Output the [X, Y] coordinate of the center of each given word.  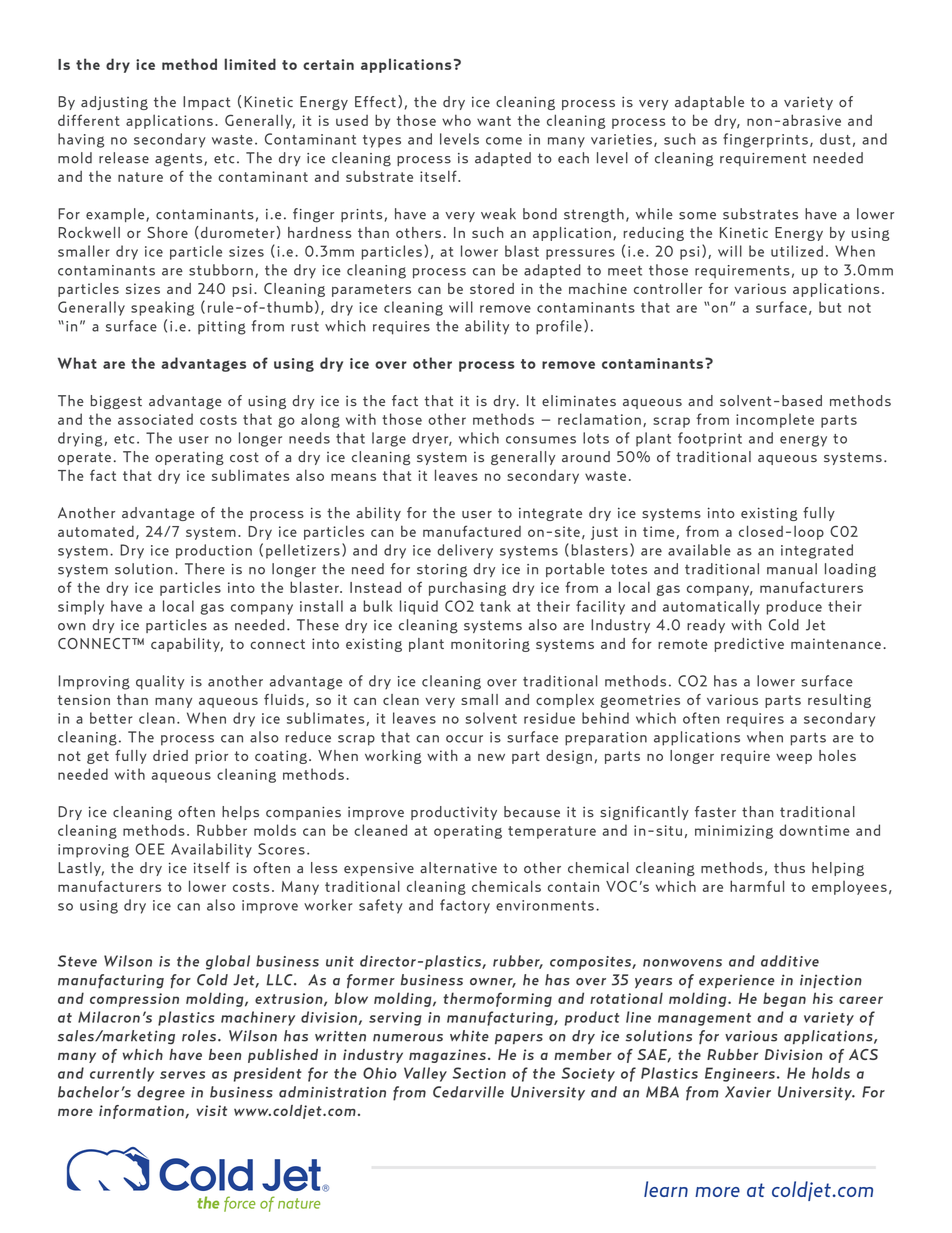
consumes [541, 440]
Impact [207, 103]
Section [479, 1073]
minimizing [734, 832]
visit [212, 1110]
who [456, 120]
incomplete [775, 420]
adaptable [709, 103]
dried [170, 755]
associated [155, 419]
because [532, 812]
